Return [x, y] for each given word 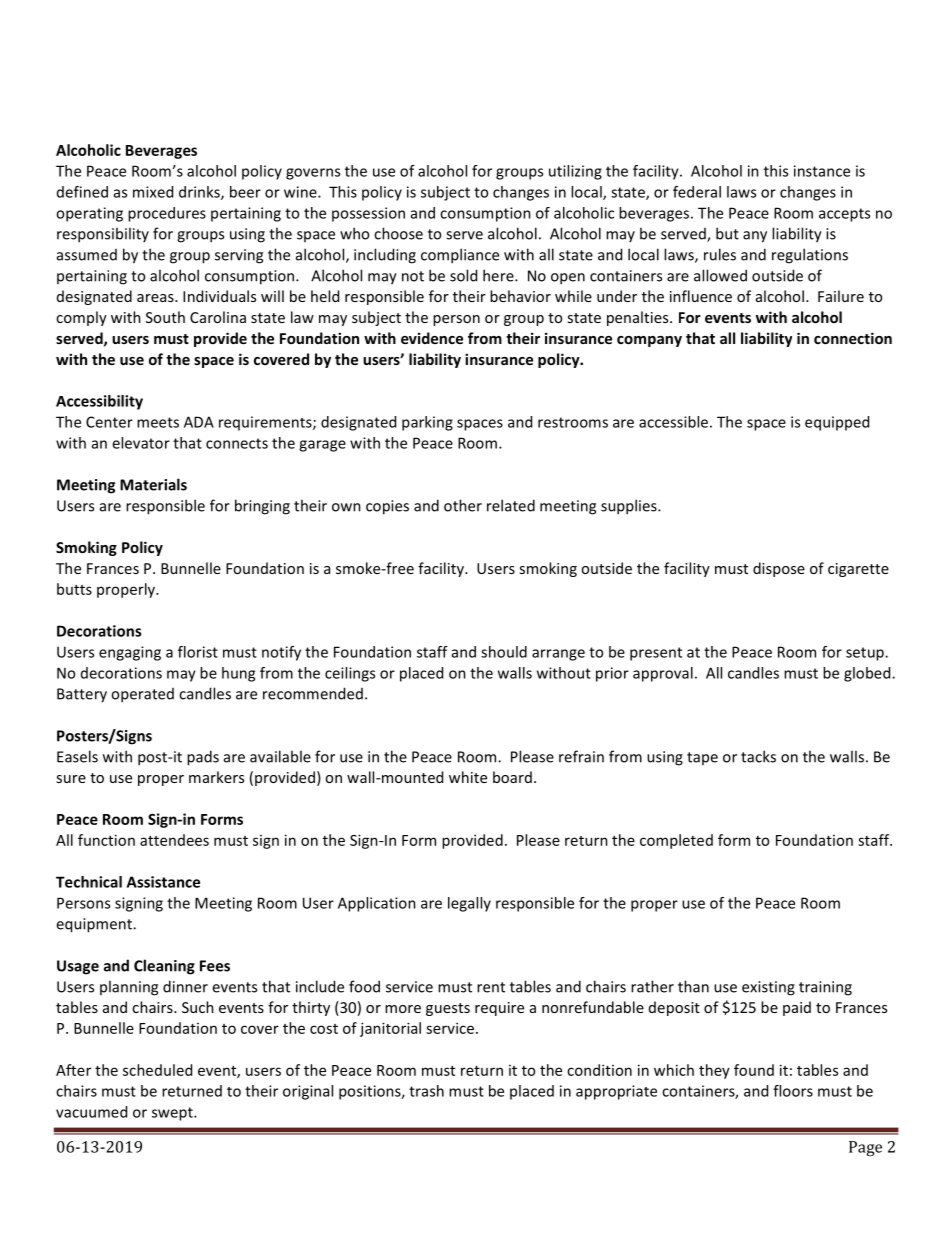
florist [198, 652]
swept [173, 1114]
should [504, 652]
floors [793, 1091]
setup [866, 654]
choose [398, 233]
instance [822, 171]
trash [426, 1091]
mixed [153, 192]
